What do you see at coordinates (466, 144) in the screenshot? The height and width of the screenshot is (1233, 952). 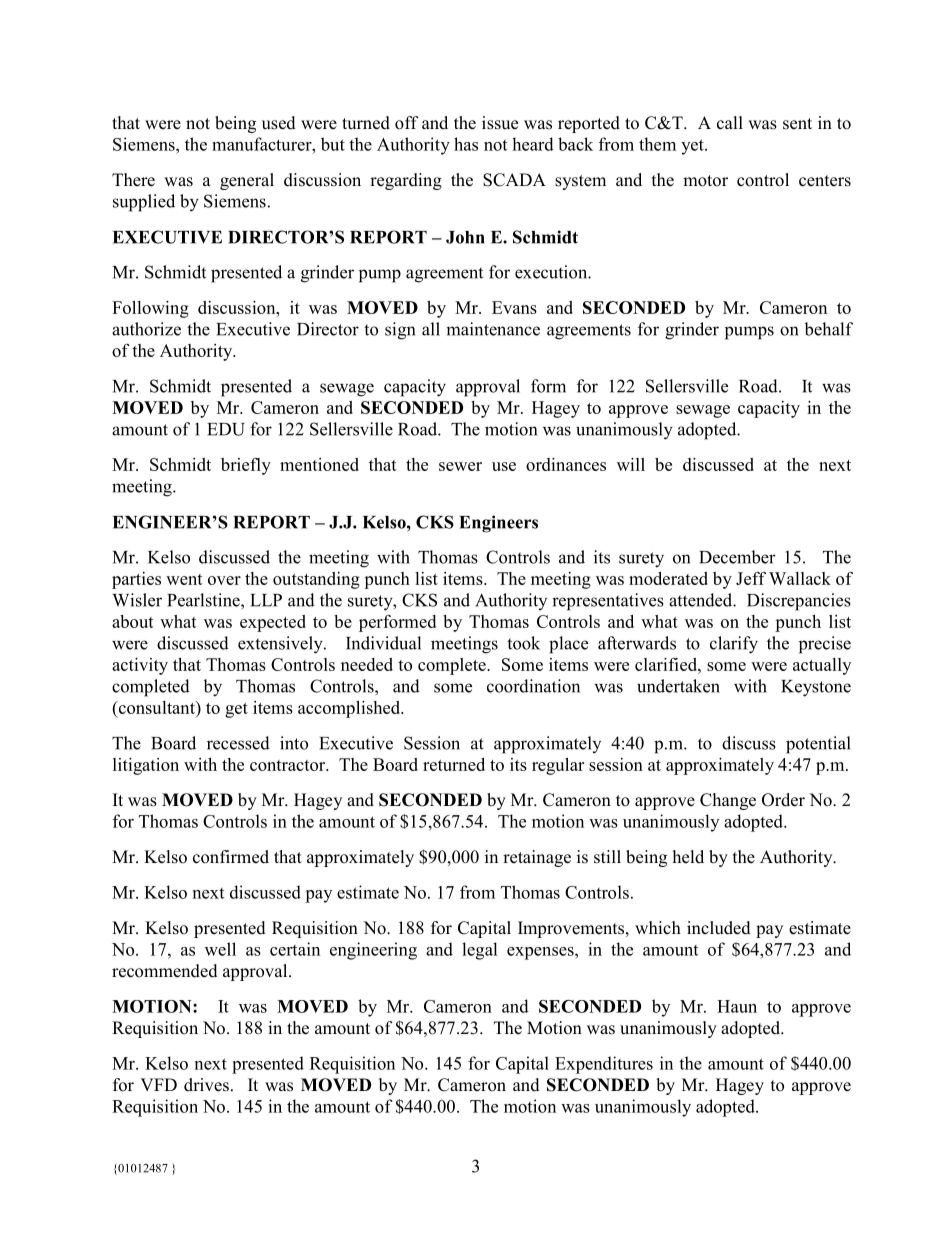 I see `has` at bounding box center [466, 144].
